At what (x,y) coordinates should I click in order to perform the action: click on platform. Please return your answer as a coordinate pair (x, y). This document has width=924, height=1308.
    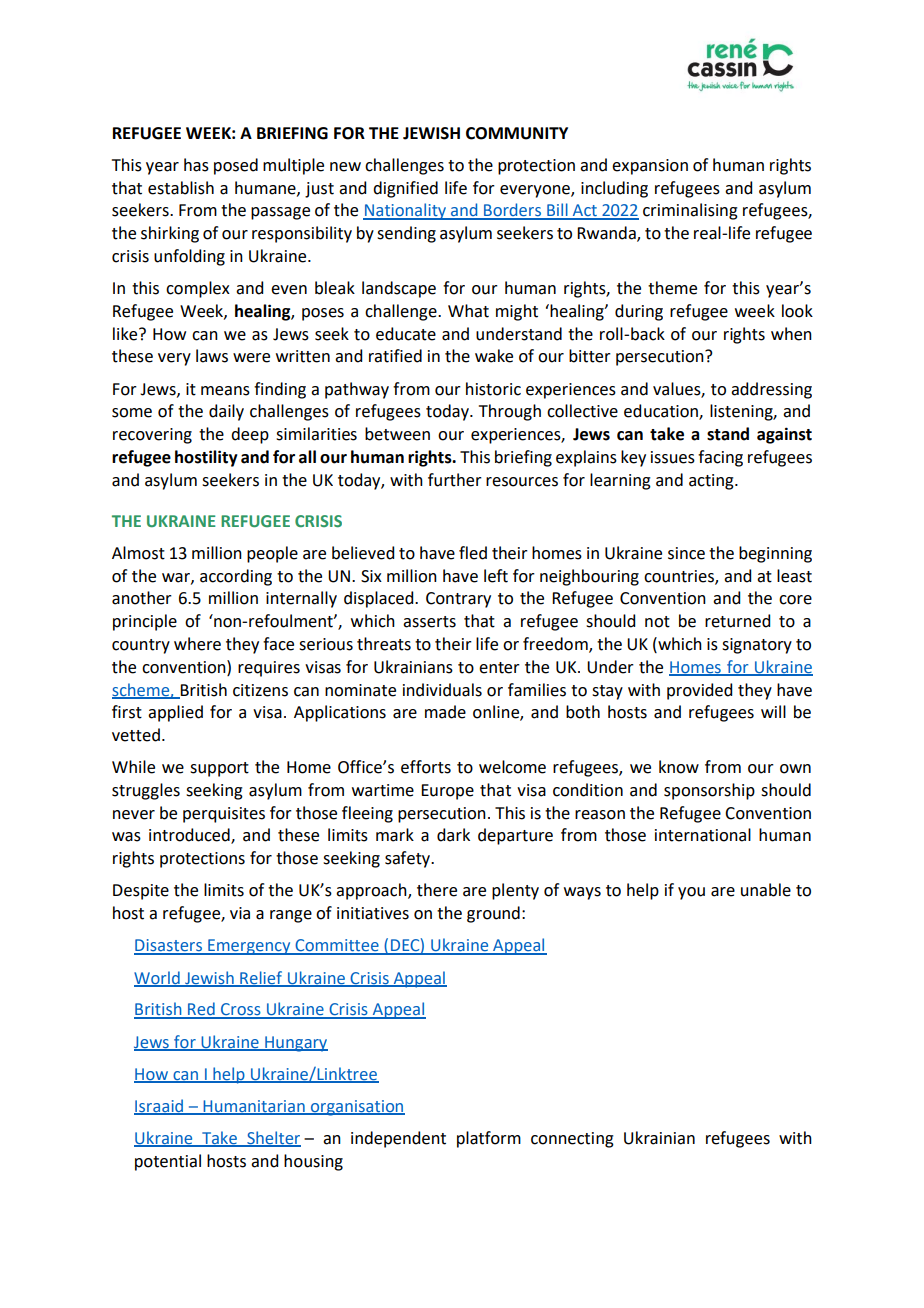
    Looking at the image, I should click on (489, 1139).
